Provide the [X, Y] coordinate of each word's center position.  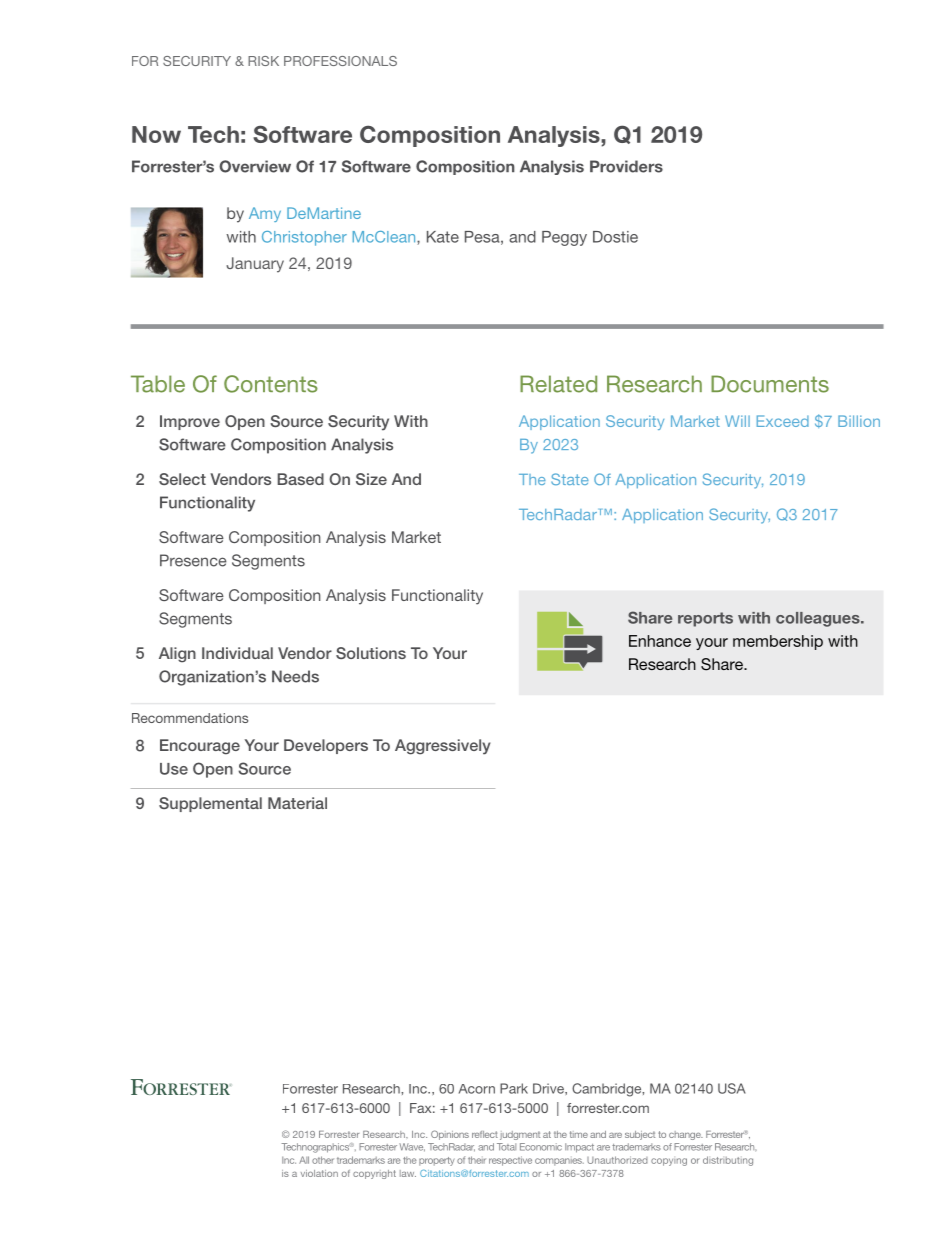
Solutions [371, 653]
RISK [263, 61]
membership [778, 642]
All [304, 1160]
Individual [237, 653]
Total [506, 1147]
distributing [728, 1161]
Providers [626, 166]
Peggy [564, 238]
